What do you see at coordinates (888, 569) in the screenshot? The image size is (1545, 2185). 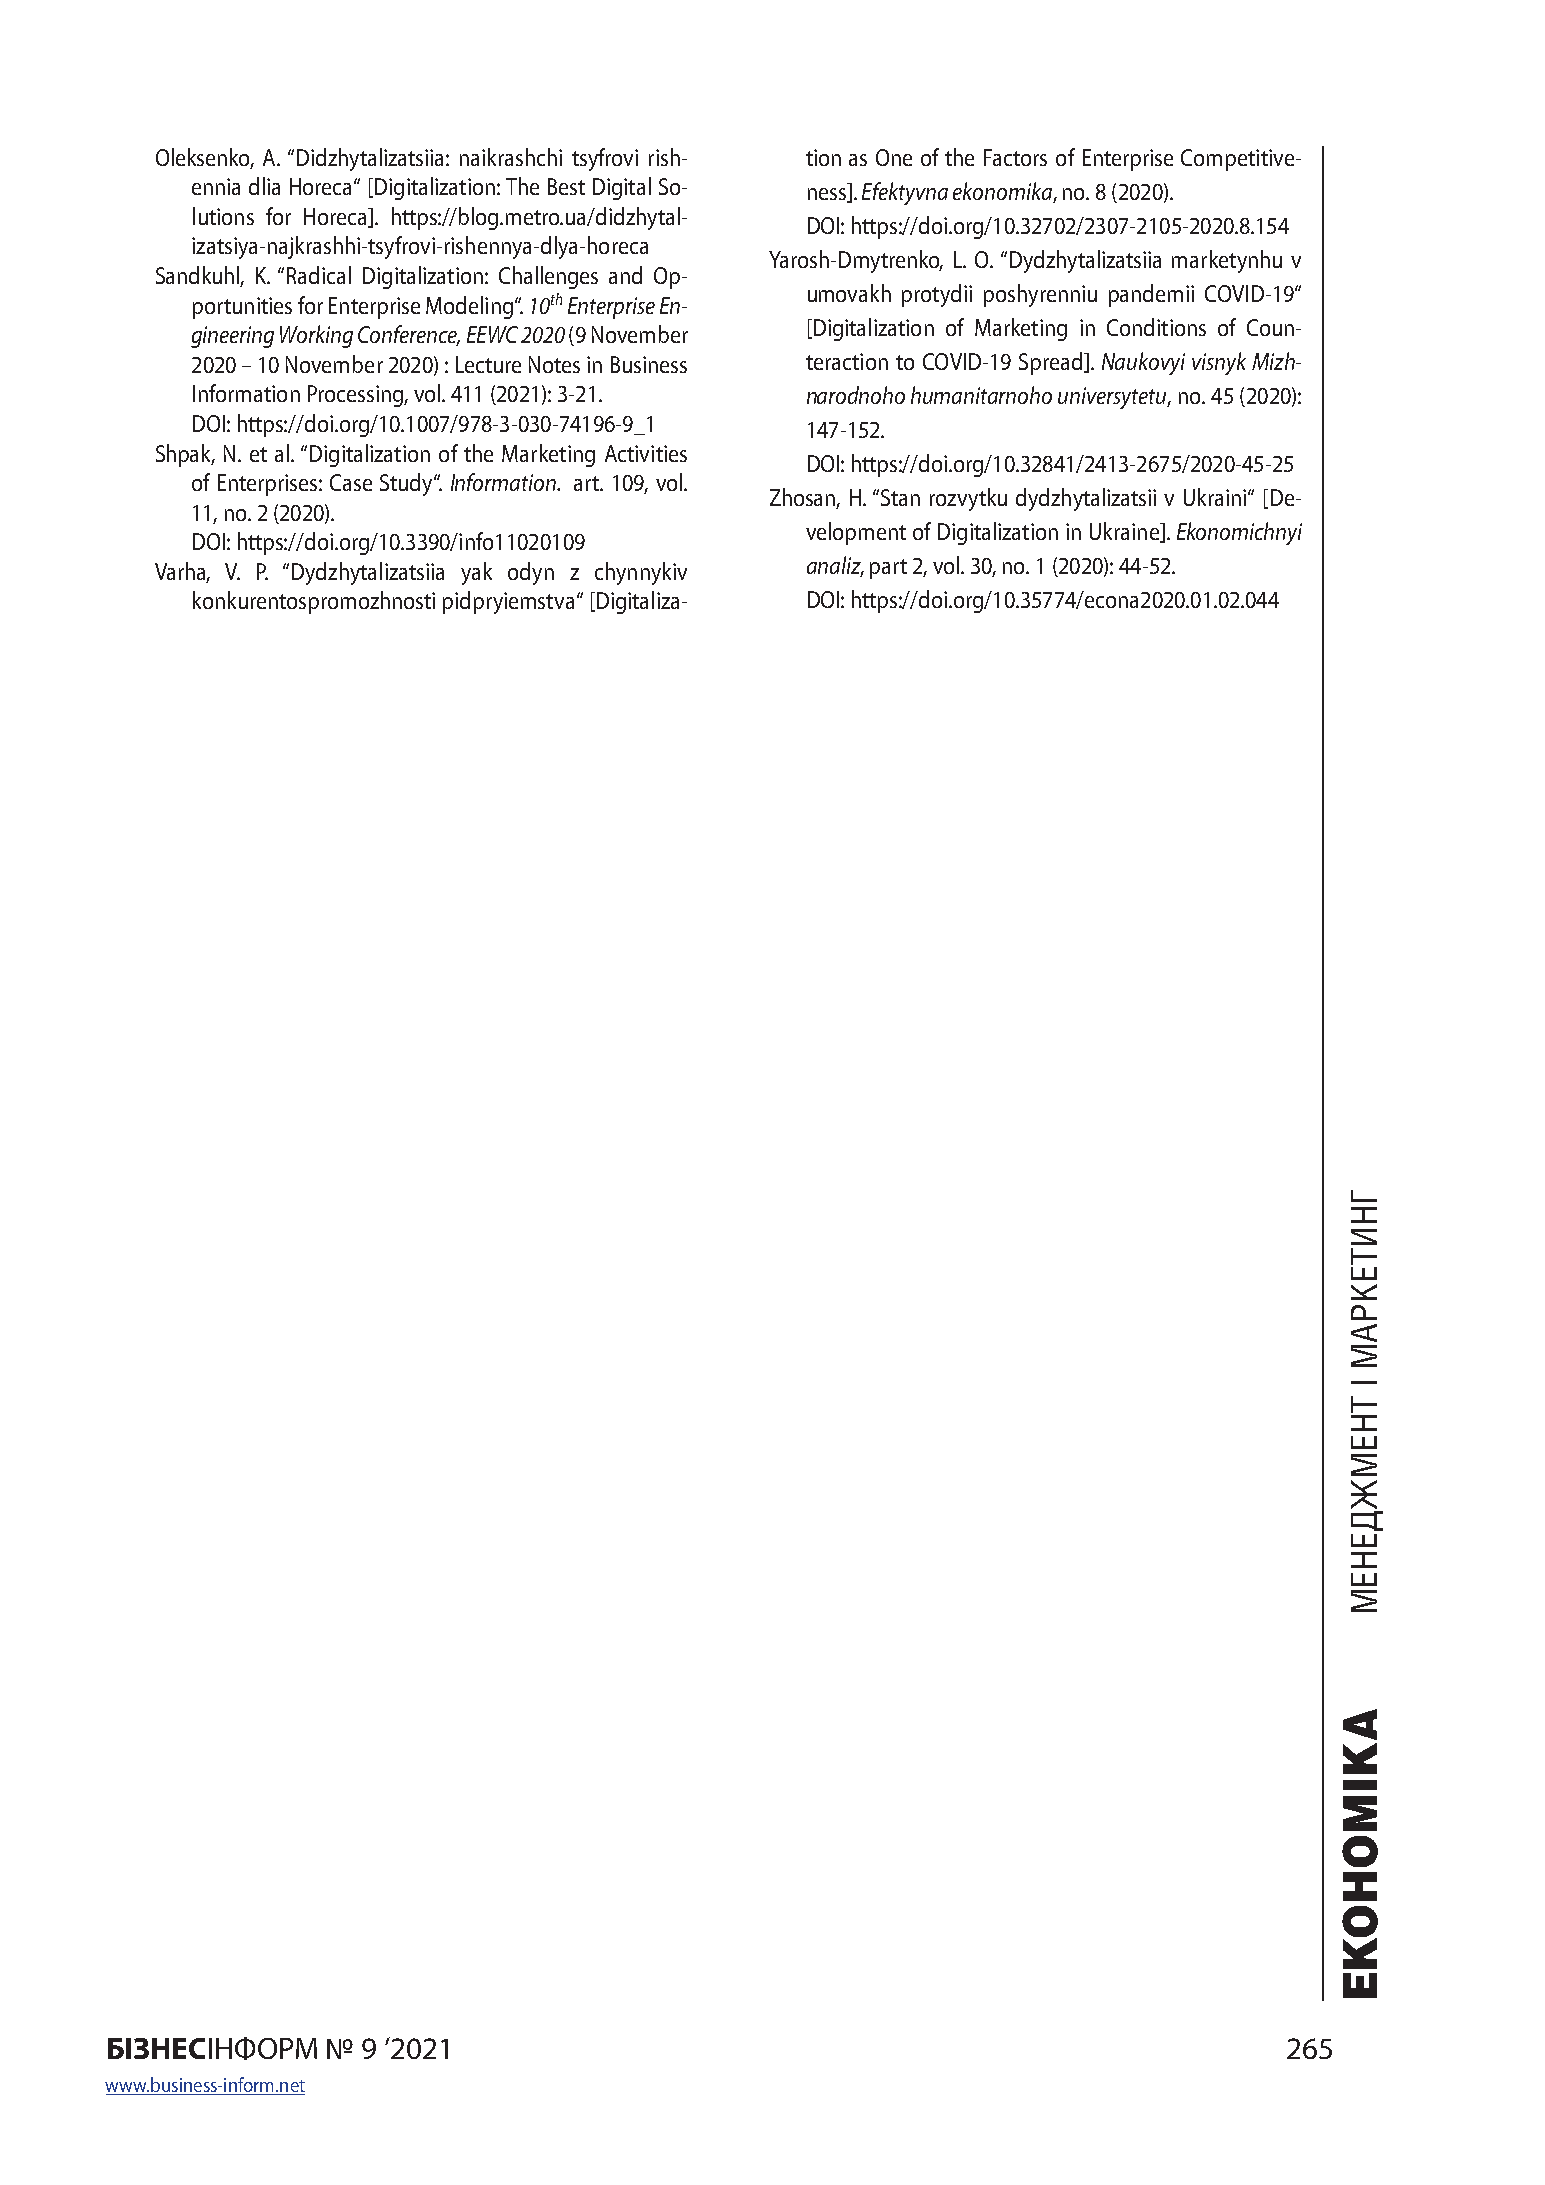 I see `part` at bounding box center [888, 569].
